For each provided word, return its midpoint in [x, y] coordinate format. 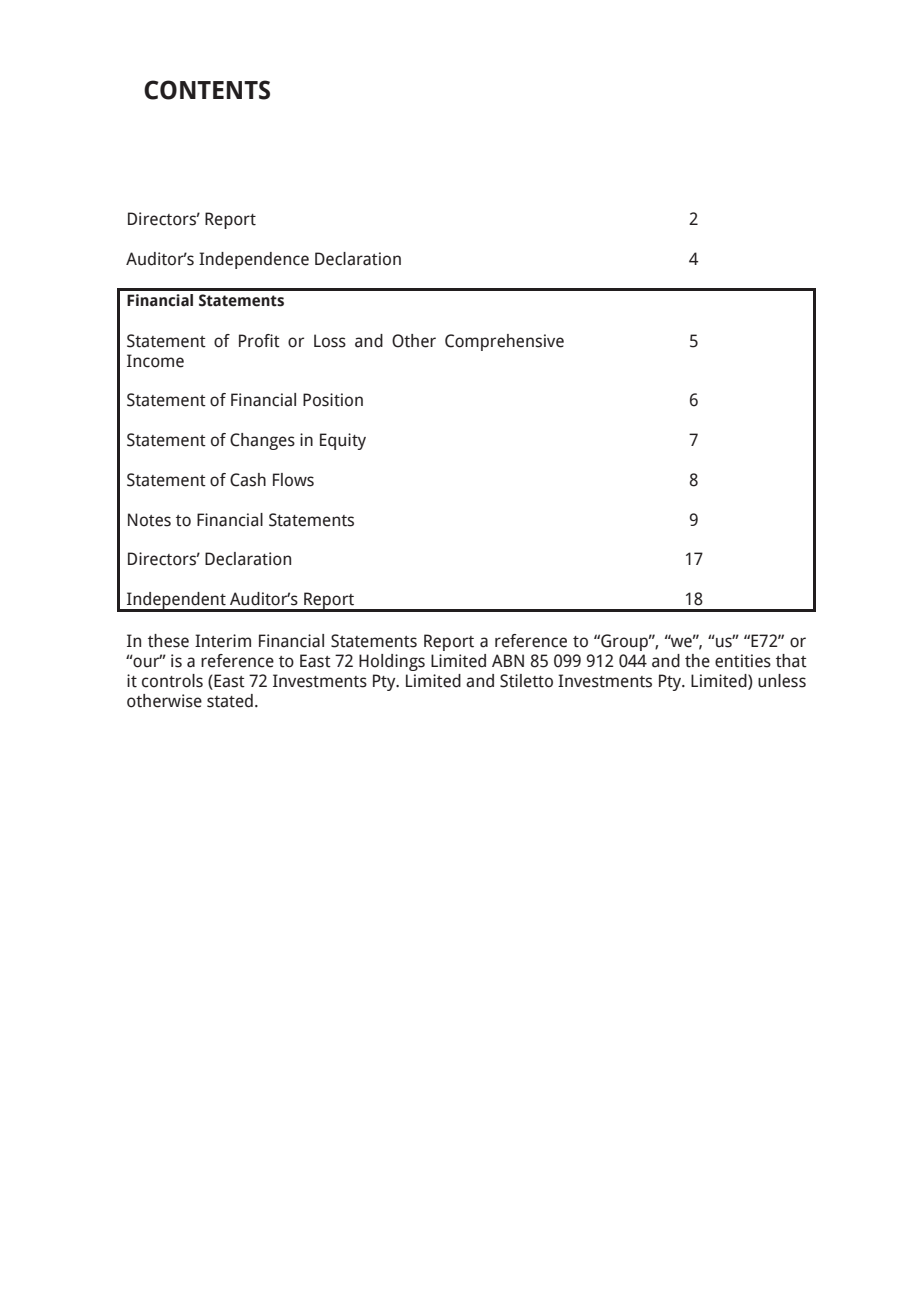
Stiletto [526, 681]
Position [333, 400]
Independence [254, 260]
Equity [343, 441]
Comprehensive [504, 342]
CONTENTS [207, 90]
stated [230, 701]
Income [155, 361]
